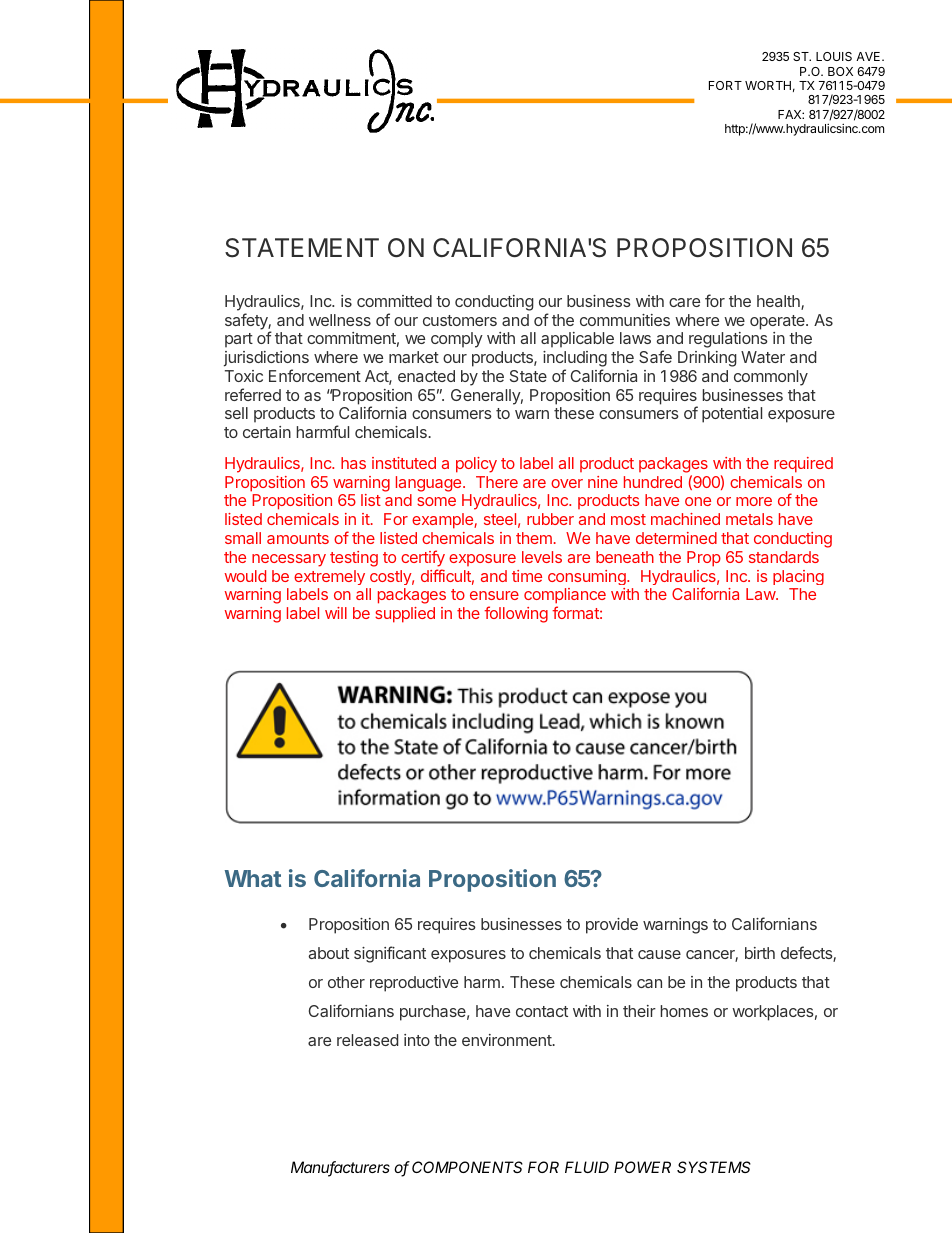 This image has height=1233, width=952. What do you see at coordinates (587, 1167) in the image?
I see `FLUID` at bounding box center [587, 1167].
